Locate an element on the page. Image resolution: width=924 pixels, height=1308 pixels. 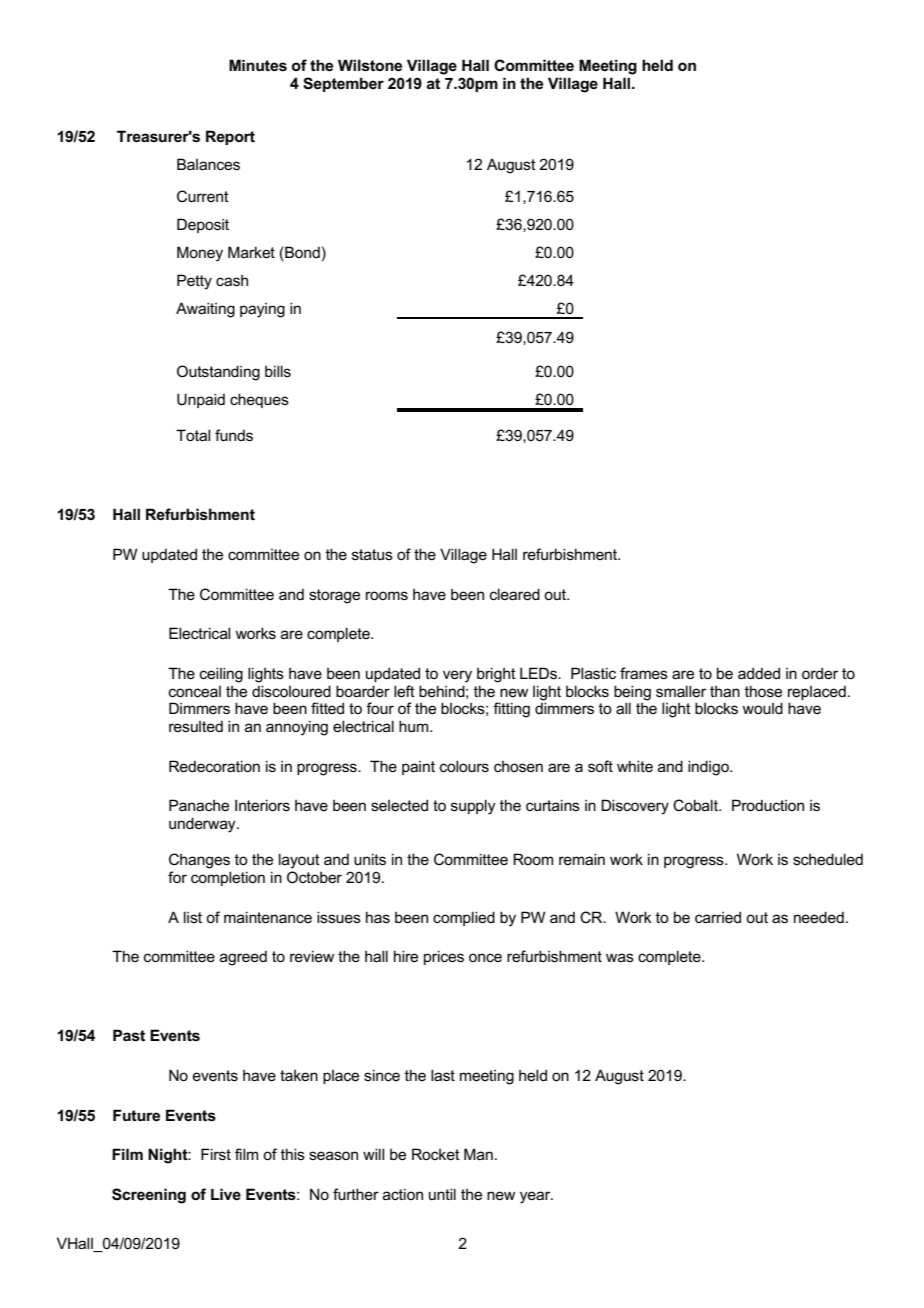
ceiling is located at coordinates (221, 675).
